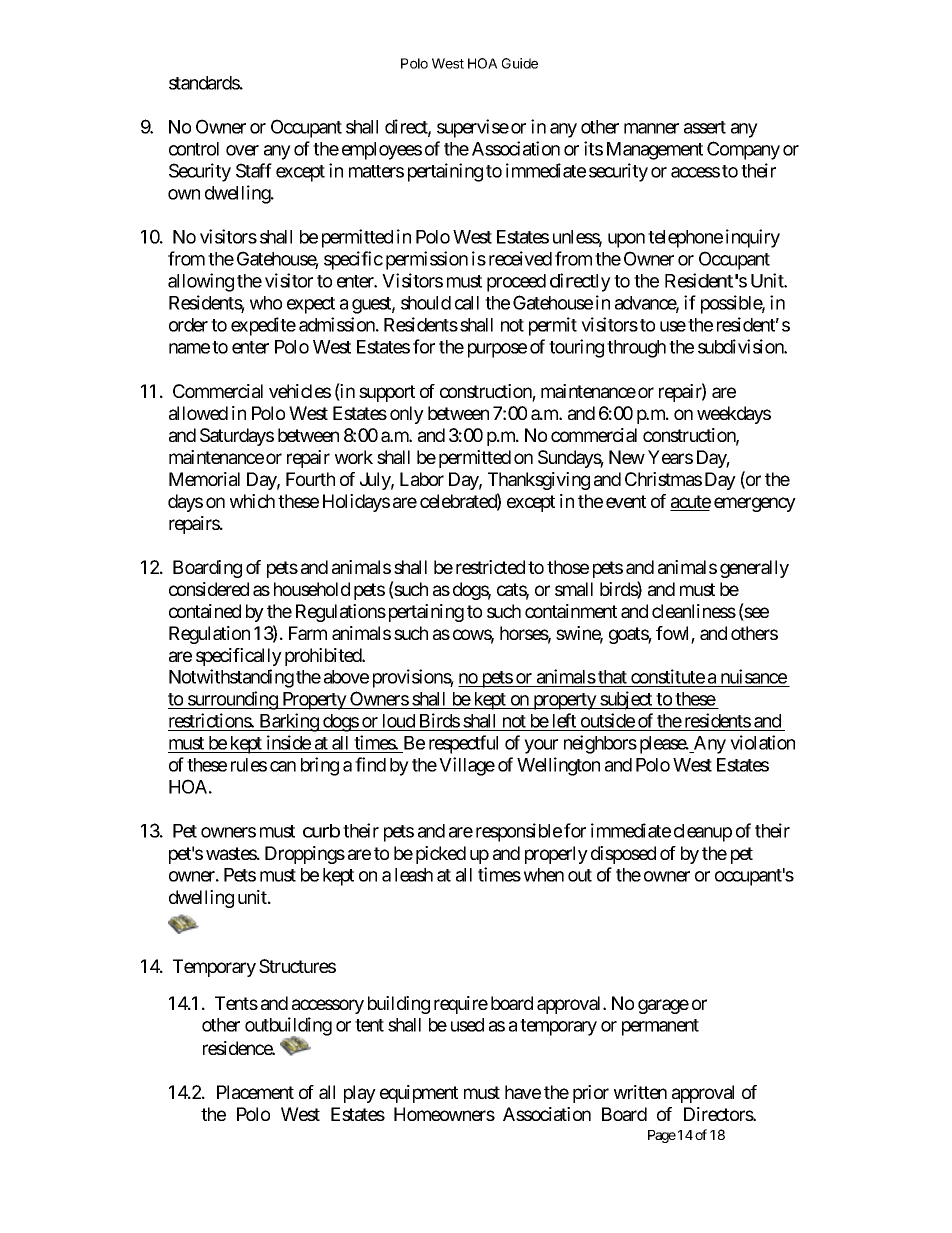  Describe the element at coordinates (198, 413) in the document. I see `allowed` at that location.
